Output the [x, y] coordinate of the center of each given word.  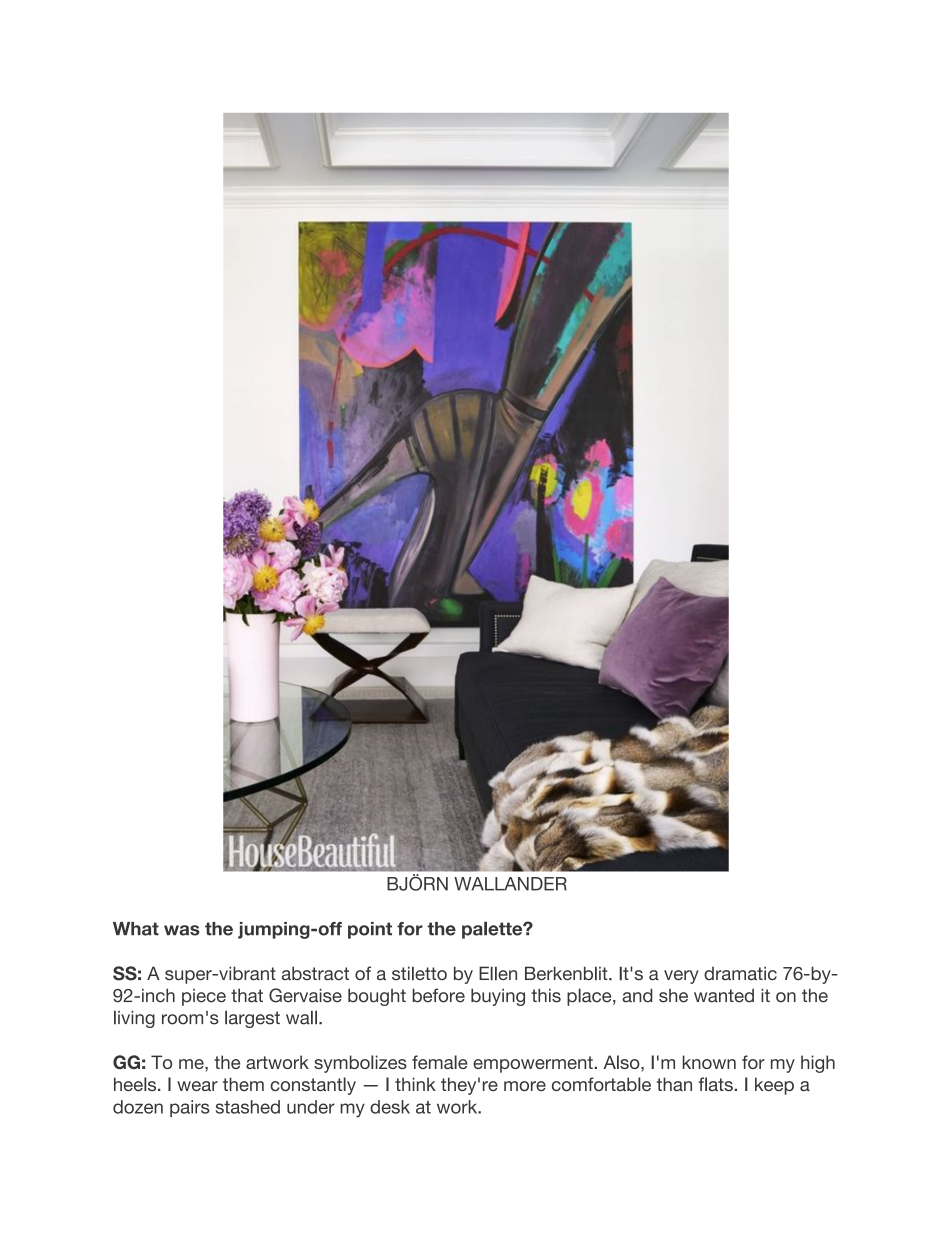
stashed [248, 1107]
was [182, 930]
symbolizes [360, 1064]
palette [493, 930]
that [247, 995]
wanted [724, 996]
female [440, 1062]
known [709, 1062]
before [438, 995]
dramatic [740, 973]
